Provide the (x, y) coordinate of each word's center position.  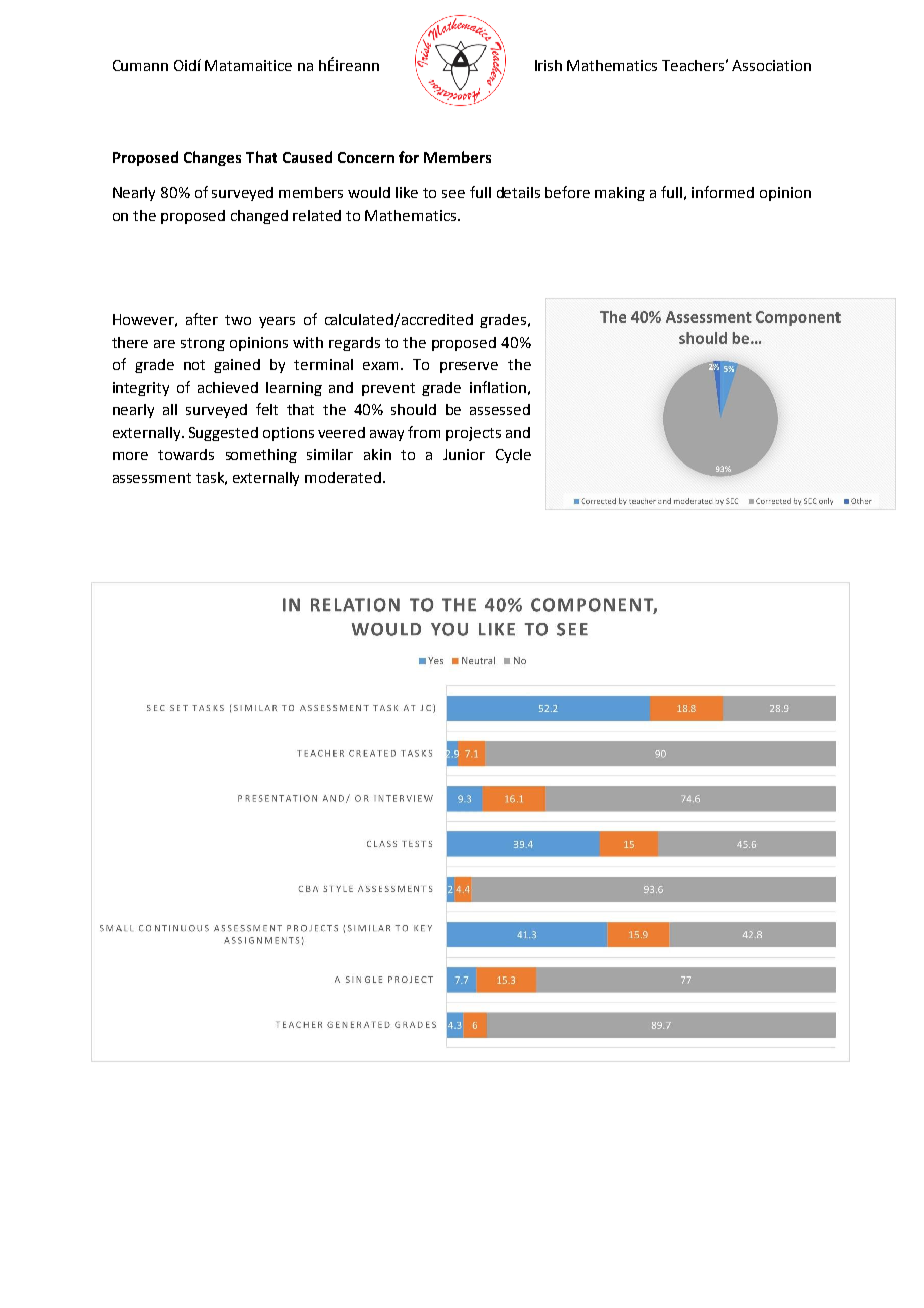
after (202, 319)
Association (771, 65)
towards (186, 454)
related (317, 215)
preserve (469, 367)
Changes (212, 158)
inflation (498, 387)
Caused (307, 157)
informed (723, 192)
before (567, 192)
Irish (548, 65)
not (194, 365)
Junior (464, 454)
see (453, 194)
